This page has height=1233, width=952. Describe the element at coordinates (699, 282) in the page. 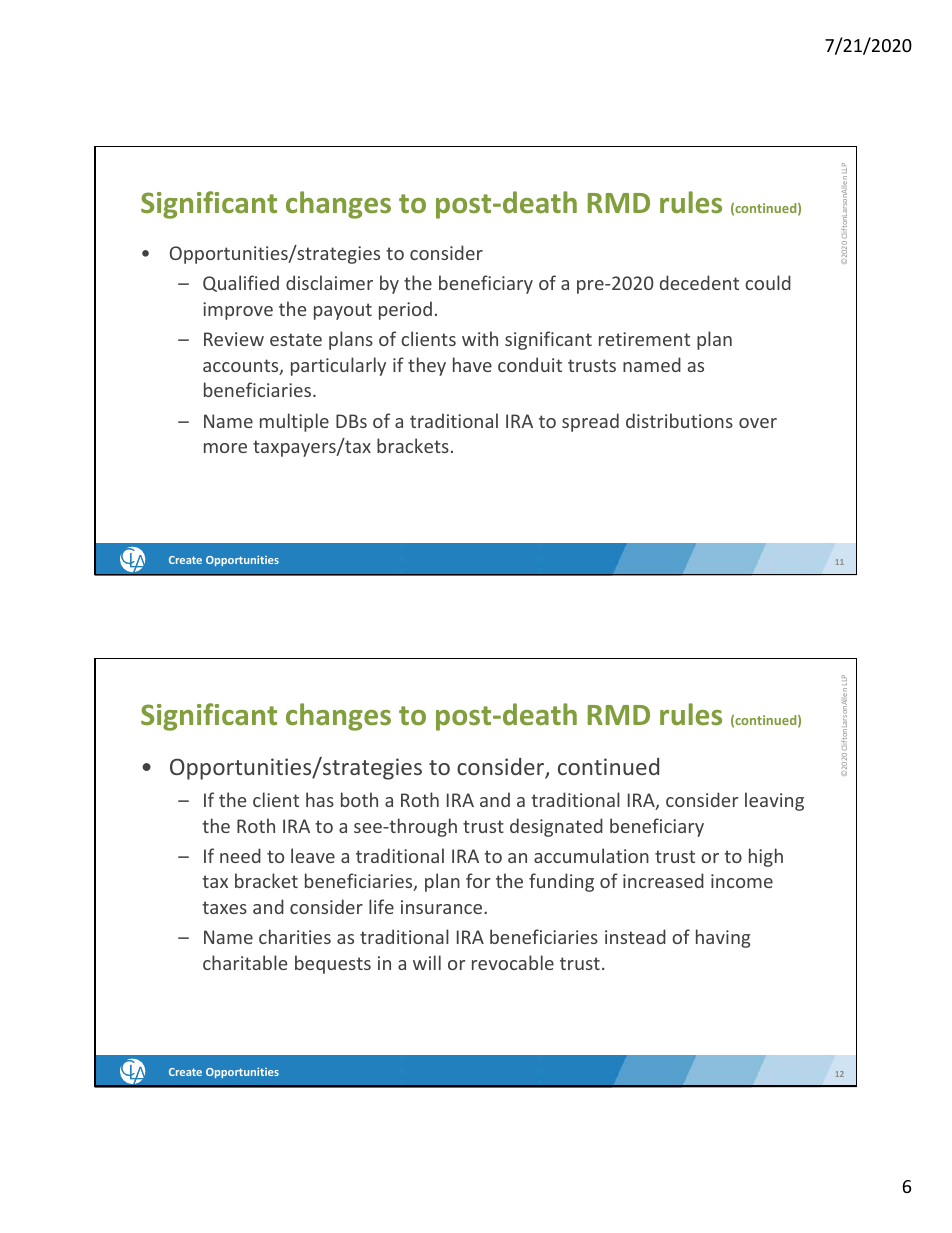

I see `decedent` at that location.
